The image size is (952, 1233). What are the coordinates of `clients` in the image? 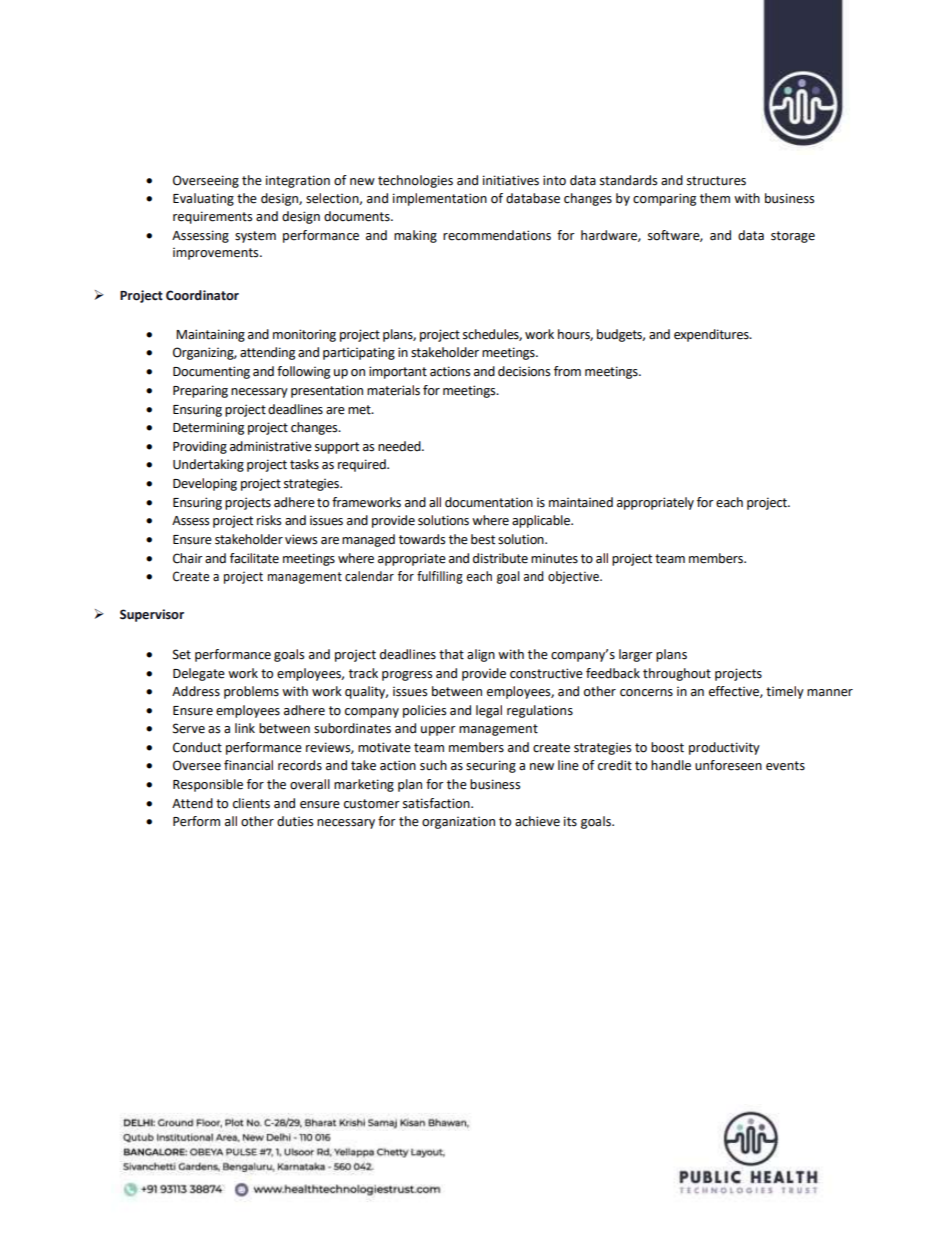 It's located at (251, 803).
